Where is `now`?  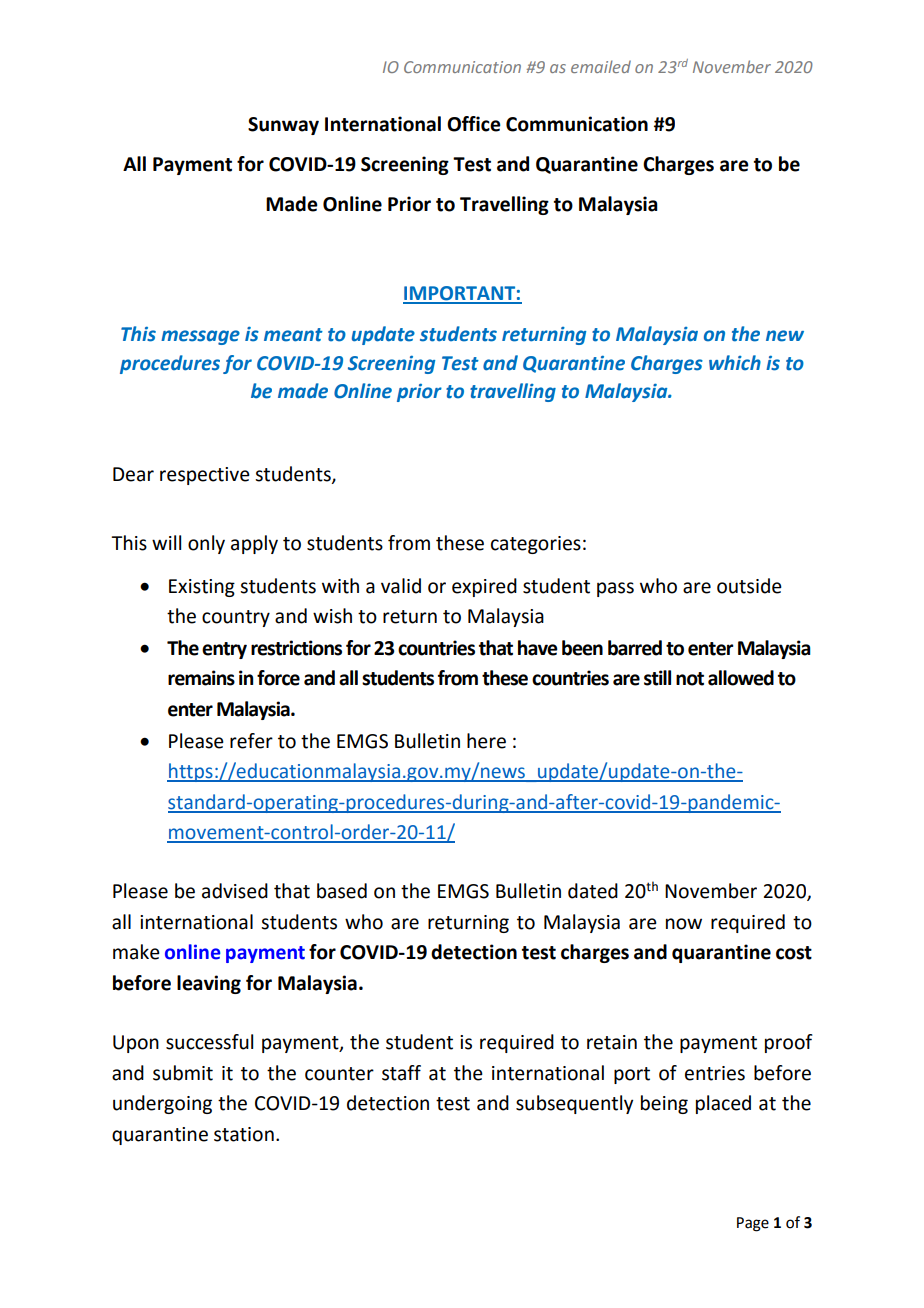
now is located at coordinates (684, 924).
